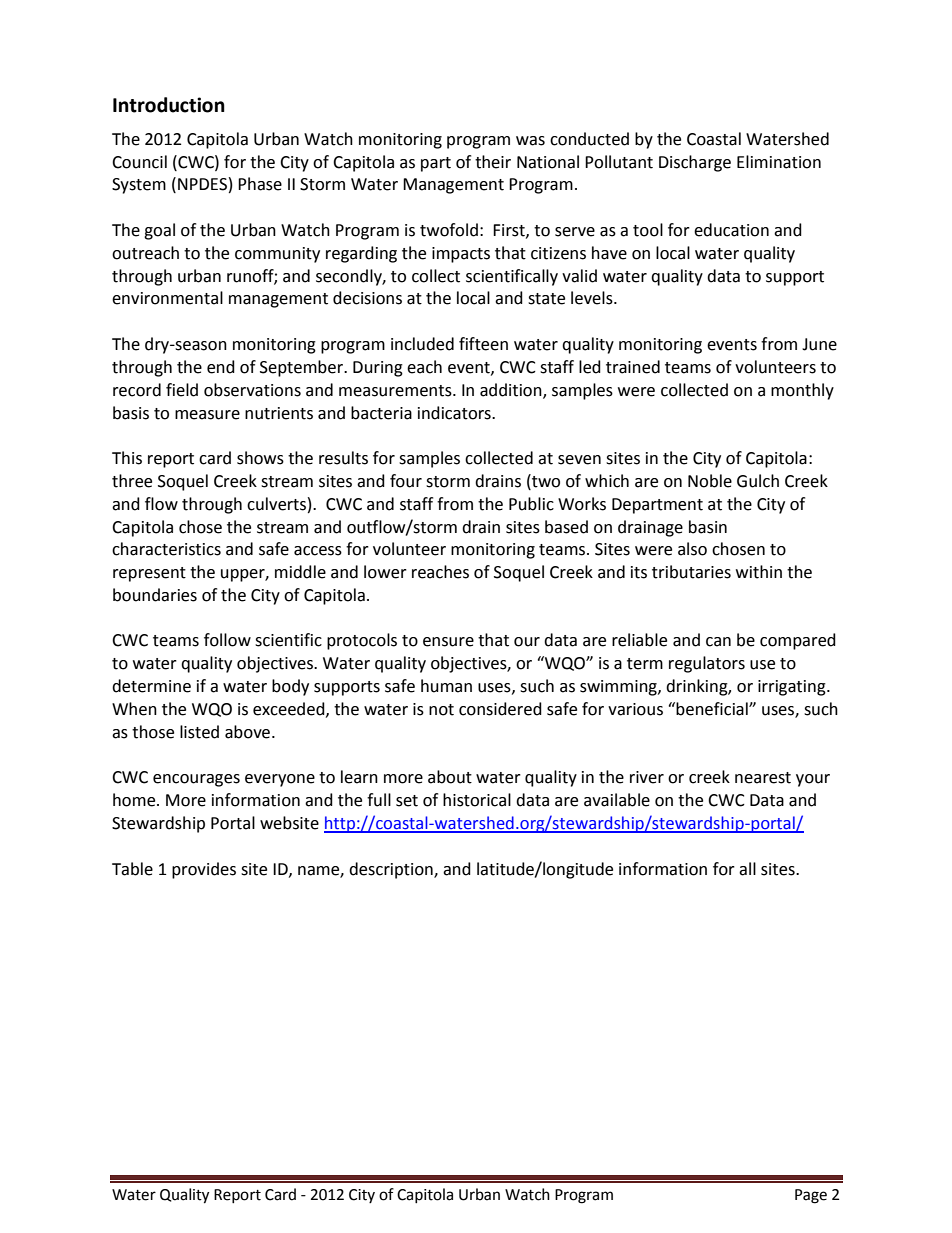 The width and height of the screenshot is (952, 1233). Describe the element at coordinates (493, 162) in the screenshot. I see `their` at that location.
